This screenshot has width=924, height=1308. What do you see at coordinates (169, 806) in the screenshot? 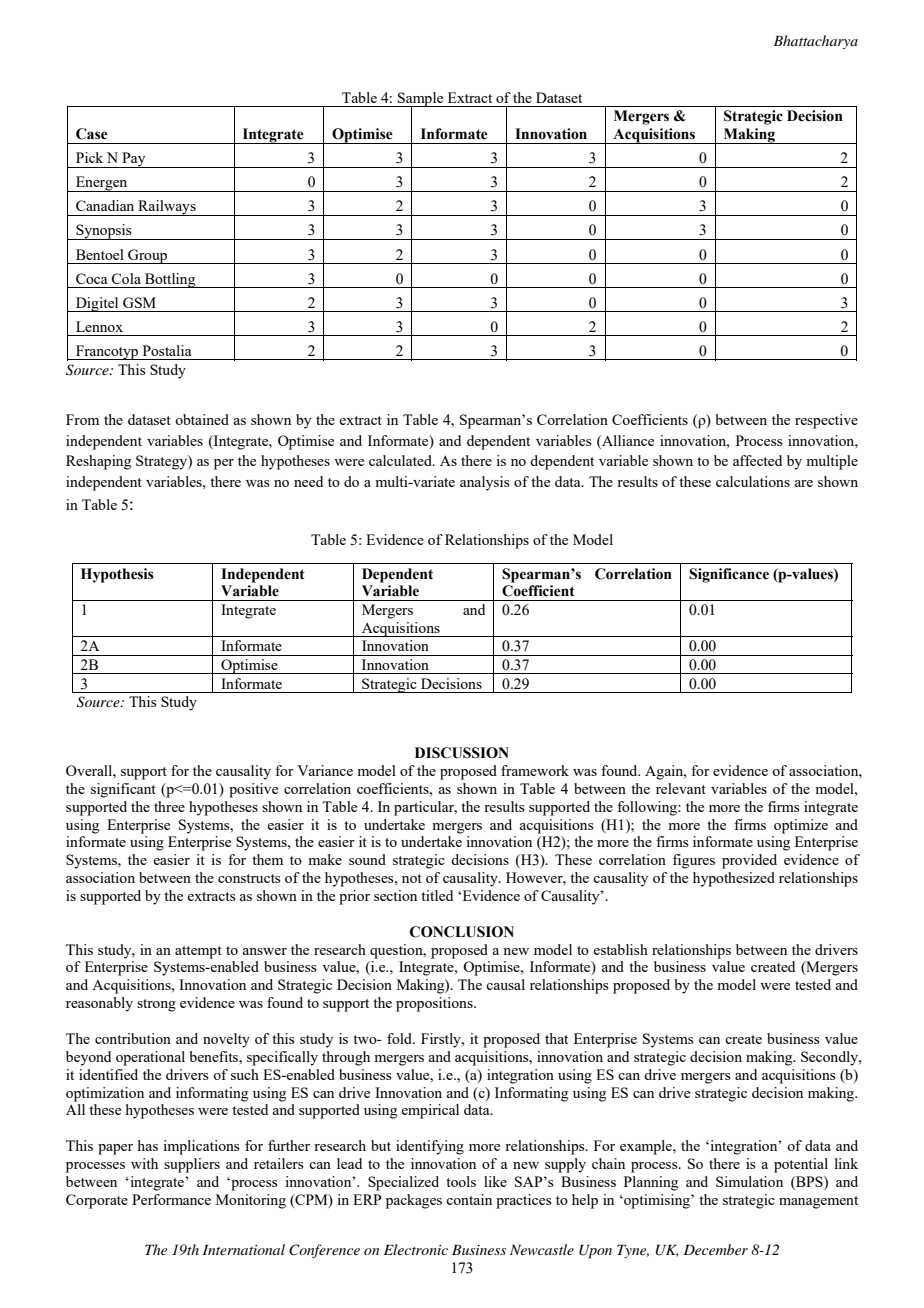
I see `three` at bounding box center [169, 806].
